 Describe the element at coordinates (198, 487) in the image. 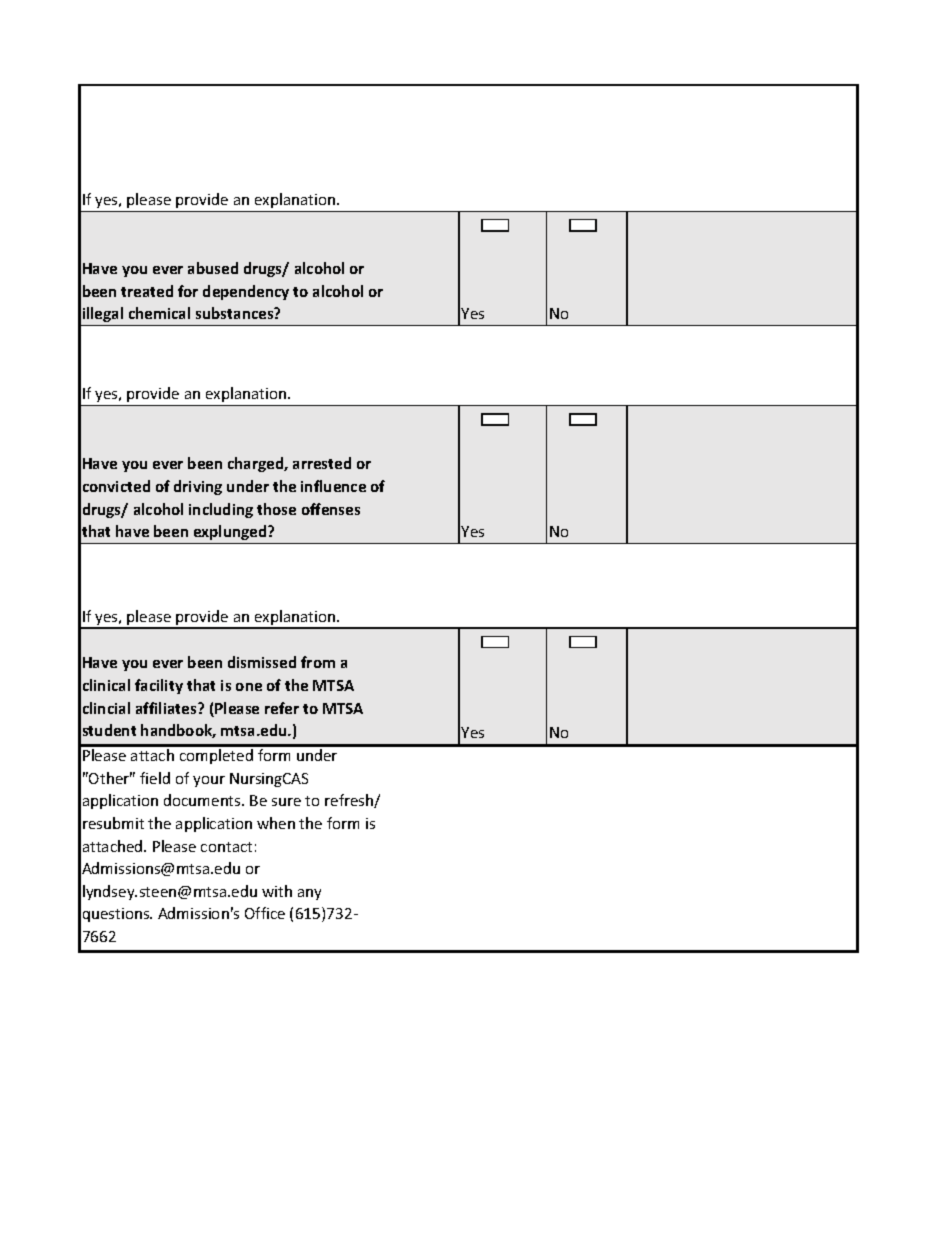

I see `driving` at that location.
